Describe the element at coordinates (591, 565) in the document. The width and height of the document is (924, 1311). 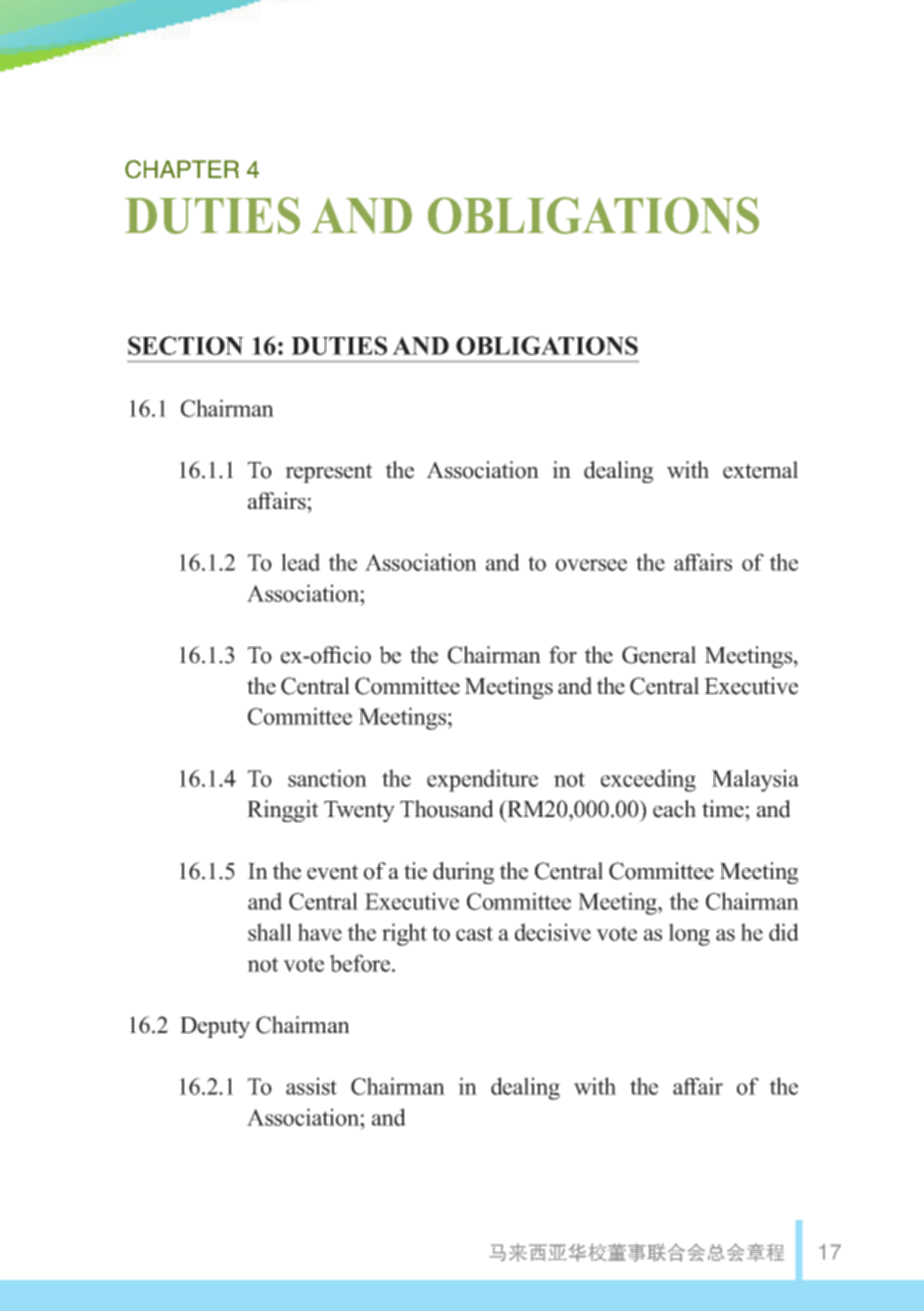
I see `oversee` at that location.
